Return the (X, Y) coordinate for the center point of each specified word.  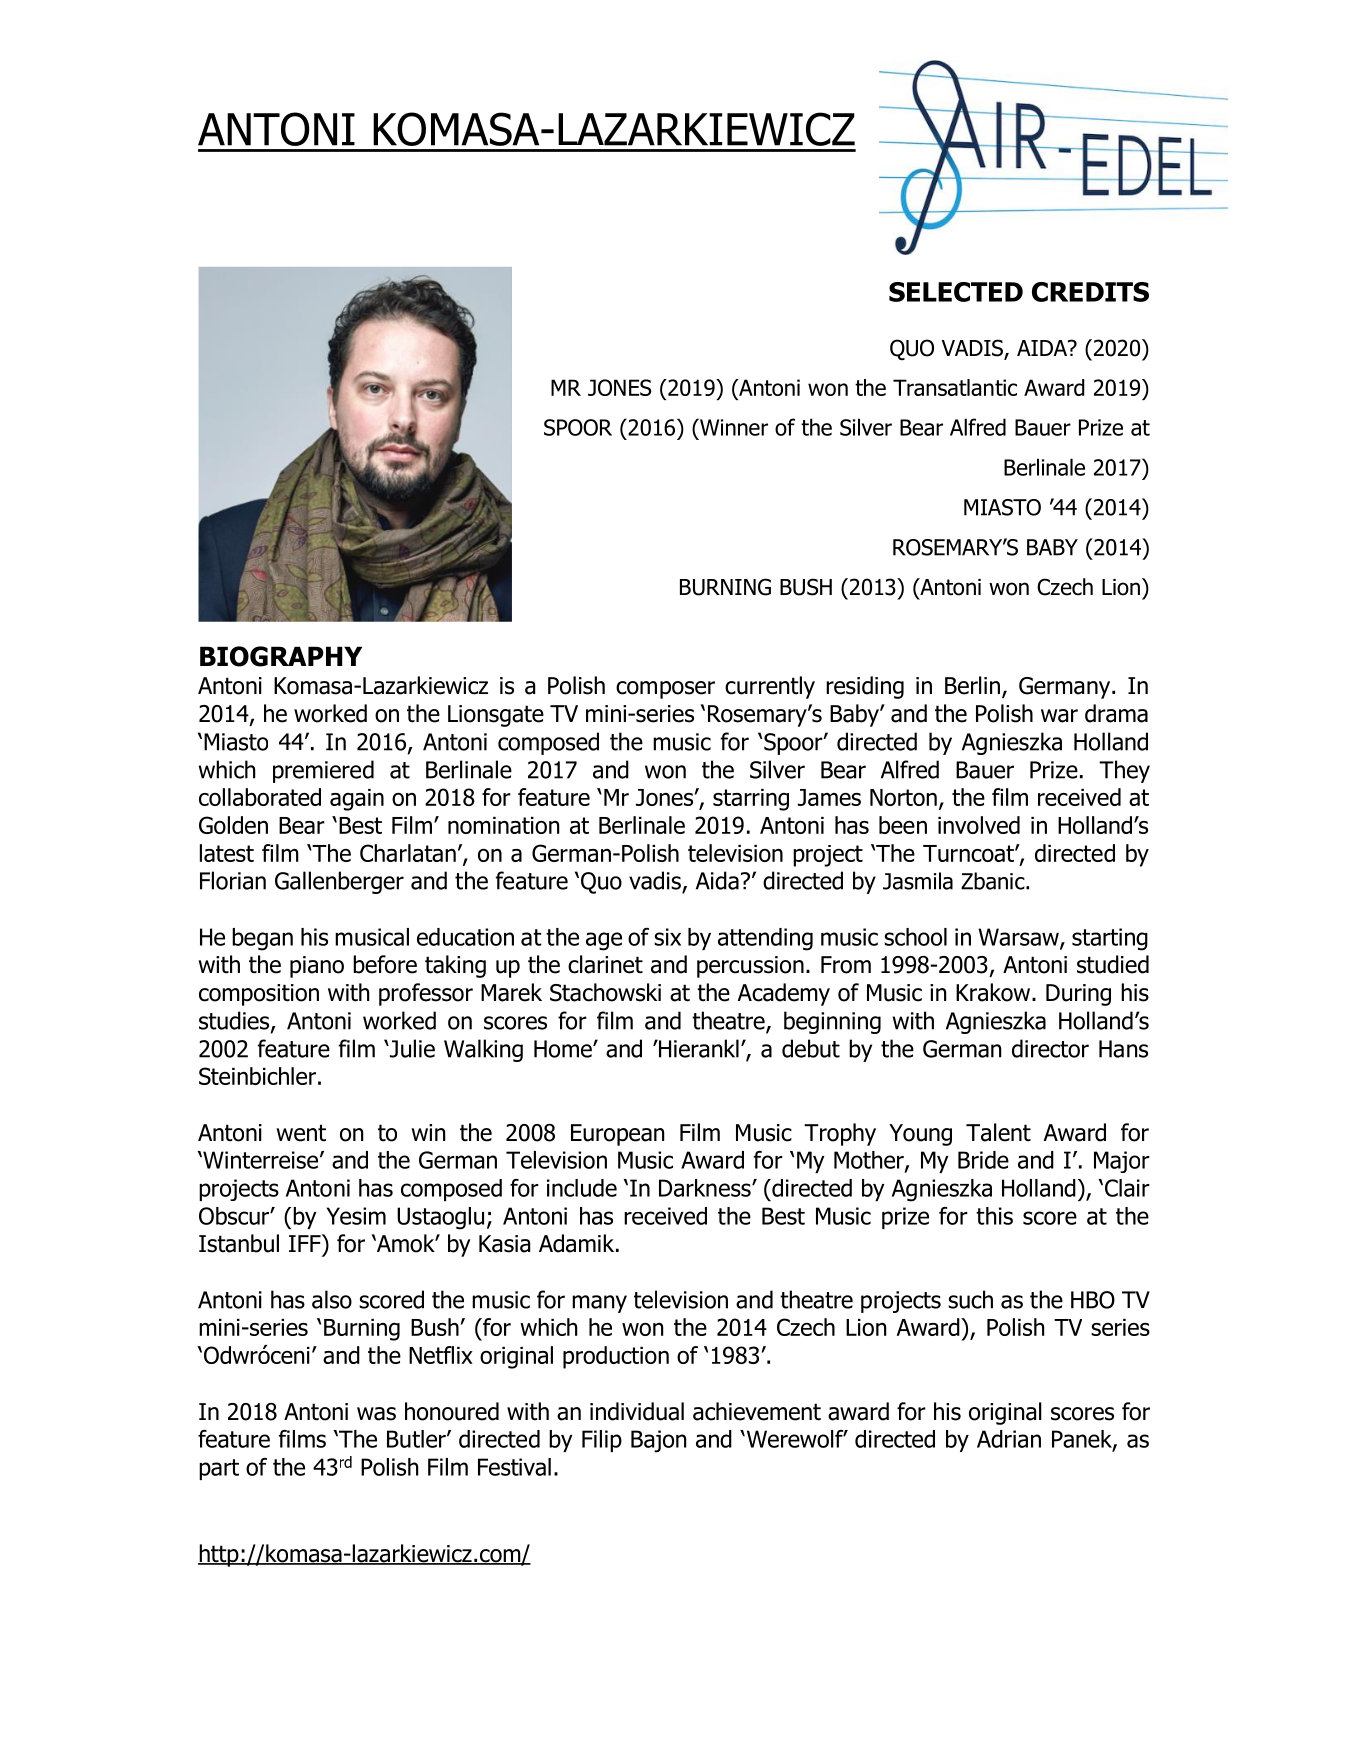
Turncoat (969, 853)
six (667, 937)
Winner (732, 427)
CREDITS (1090, 292)
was (376, 1414)
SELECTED (956, 292)
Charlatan (408, 853)
